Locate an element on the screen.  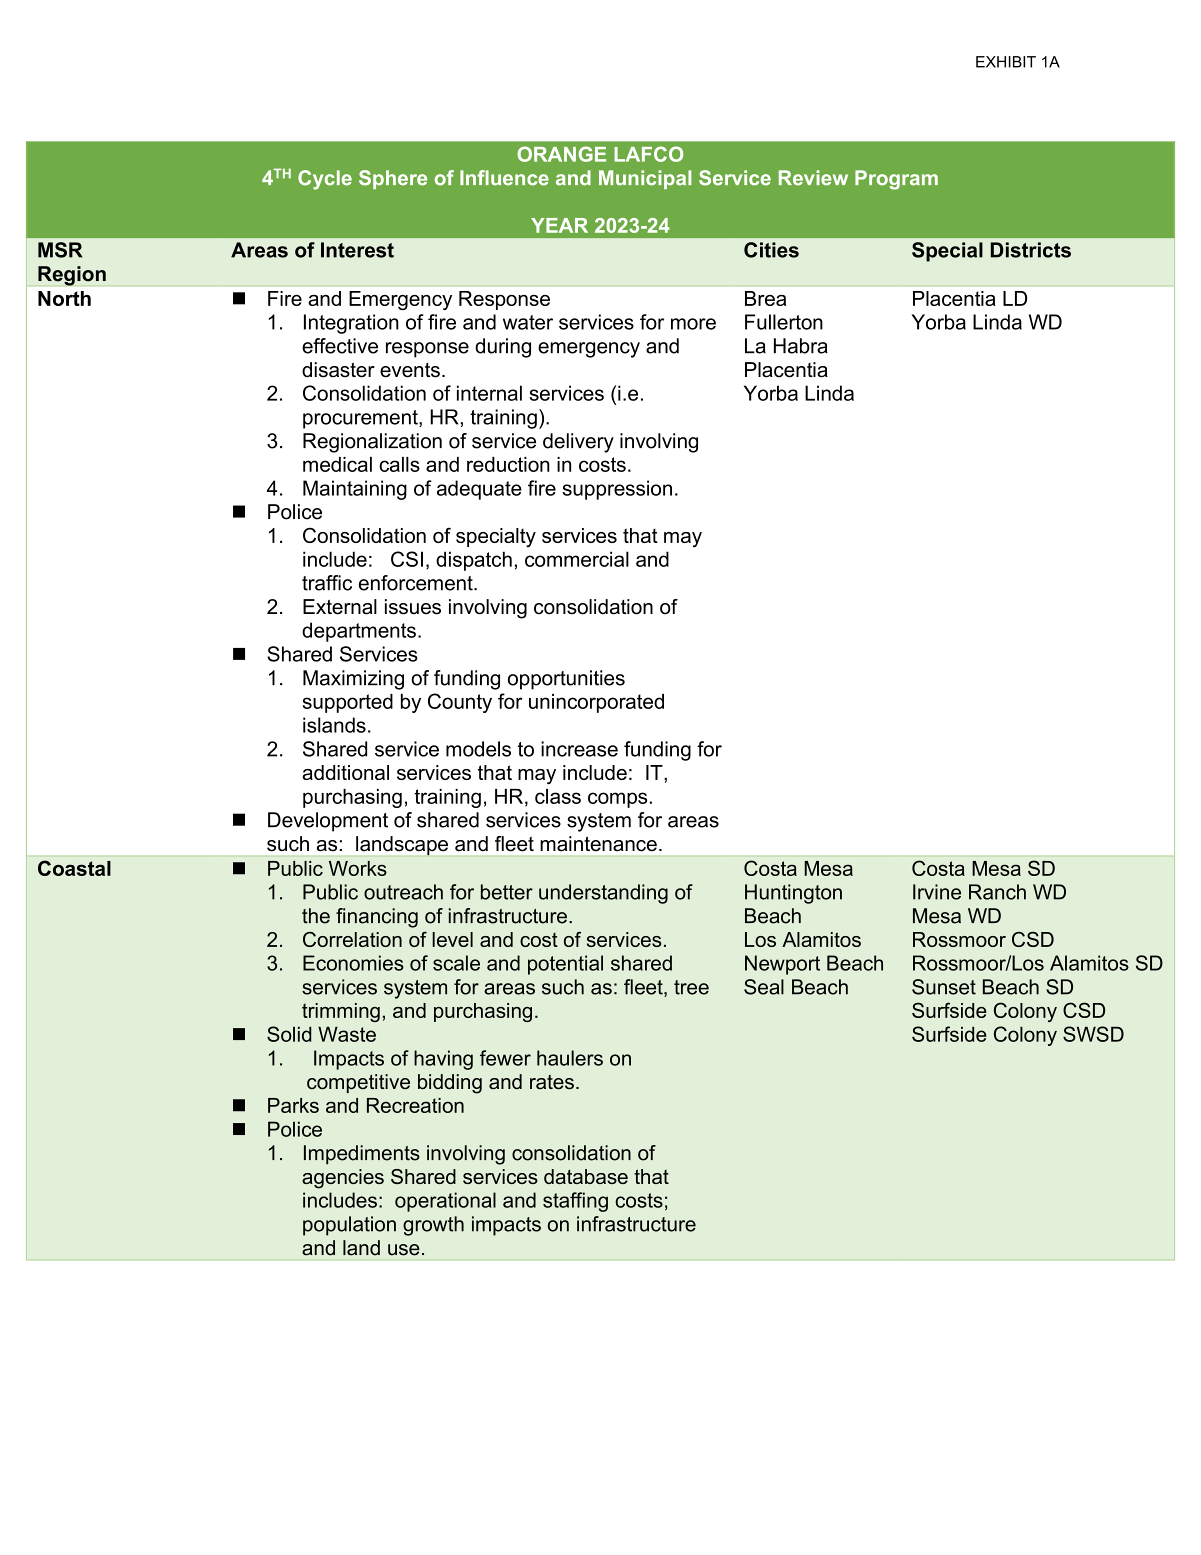
Maximizing is located at coordinates (353, 680).
